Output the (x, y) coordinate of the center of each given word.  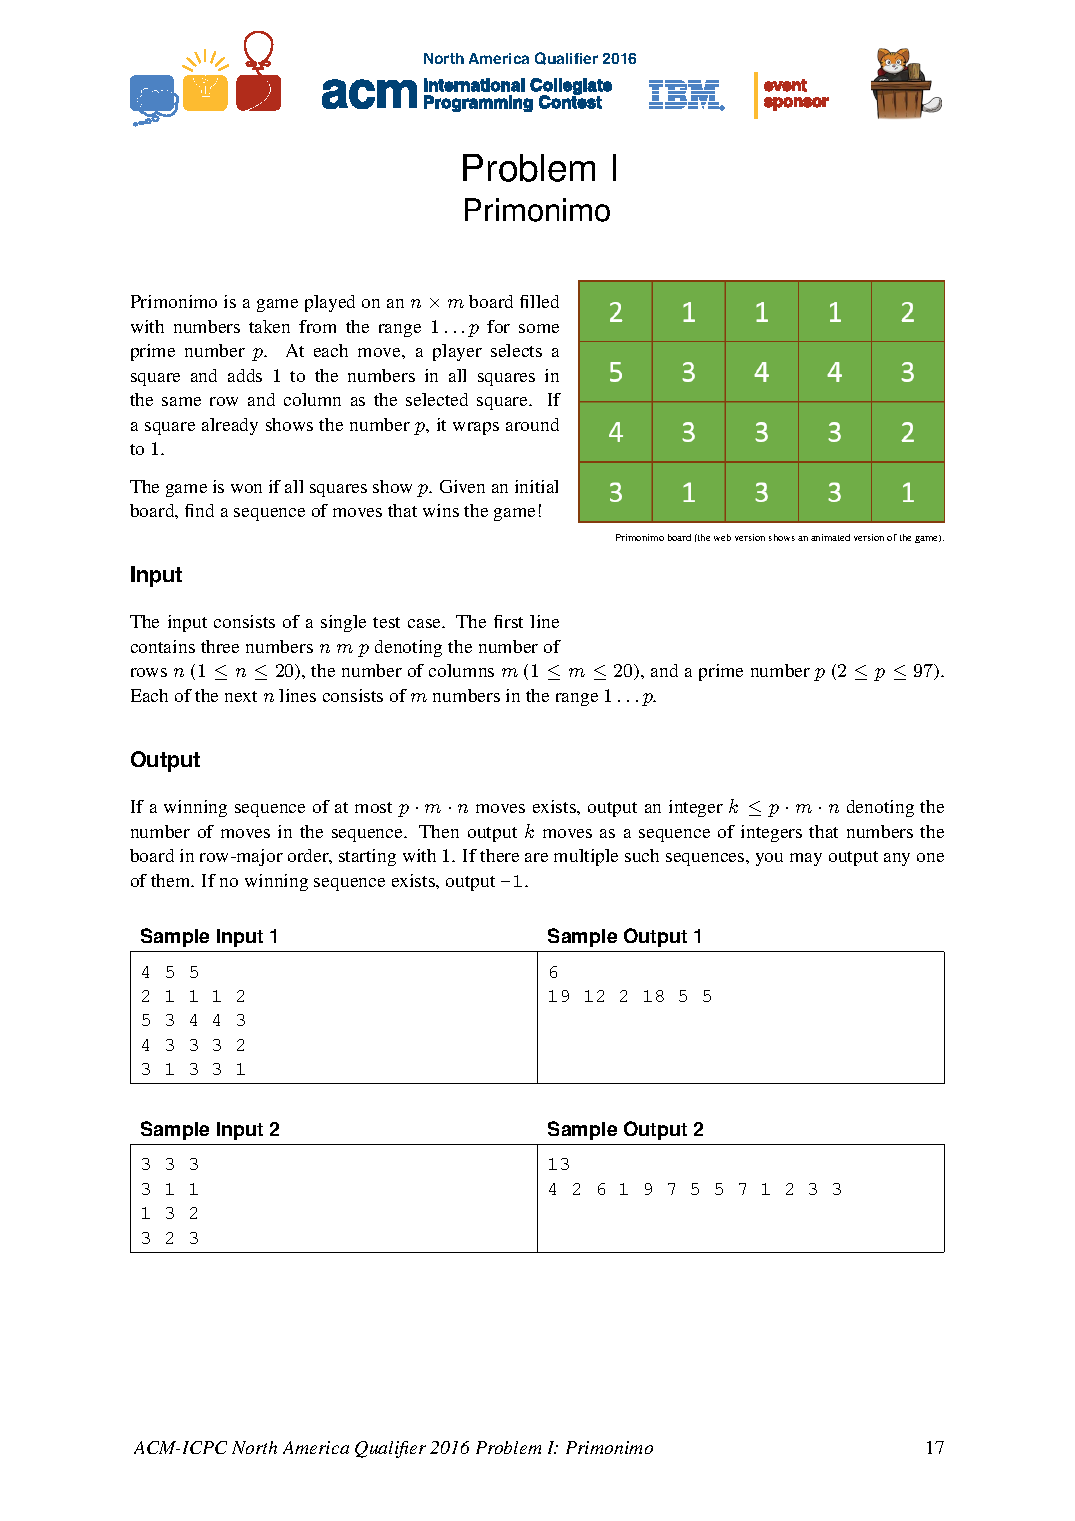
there (499, 855)
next (241, 696)
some (539, 328)
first (508, 621)
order (310, 856)
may (806, 859)
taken (269, 326)
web (722, 537)
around (532, 424)
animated (830, 537)
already (230, 426)
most (373, 807)
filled (539, 301)
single (343, 623)
